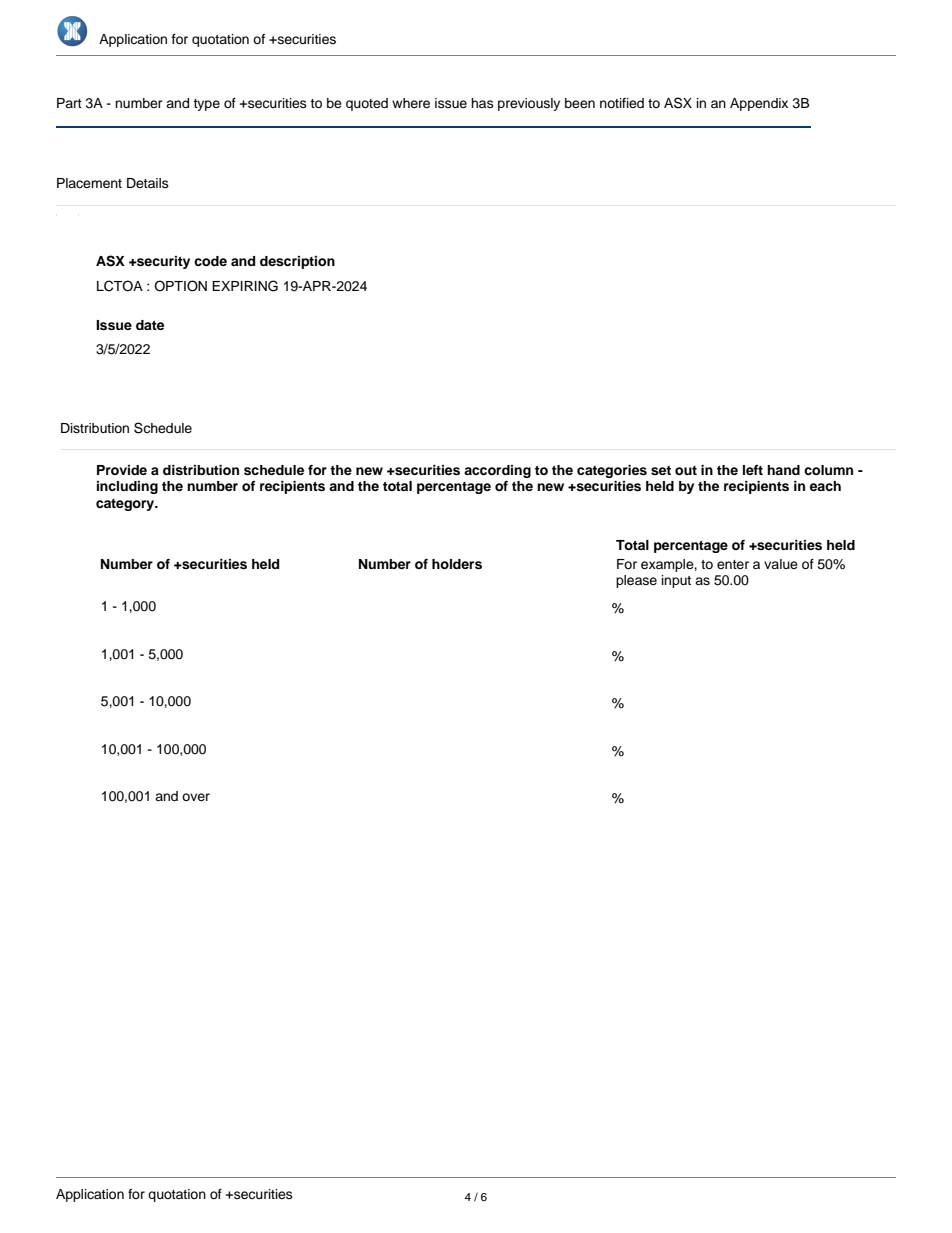 Image resolution: width=952 pixels, height=1233 pixels. I want to click on has, so click(482, 103).
